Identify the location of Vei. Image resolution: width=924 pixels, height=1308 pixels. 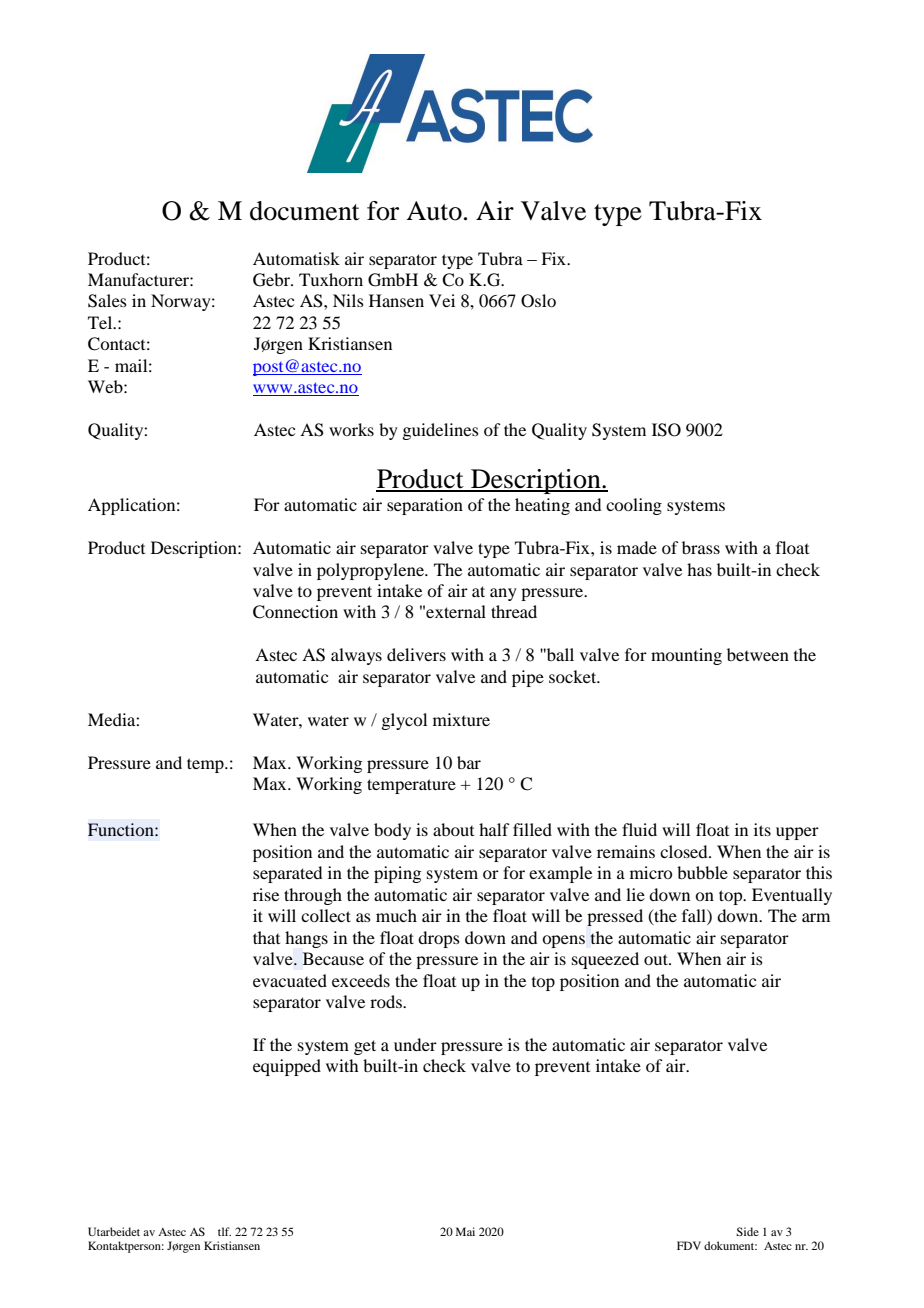
(442, 300).
